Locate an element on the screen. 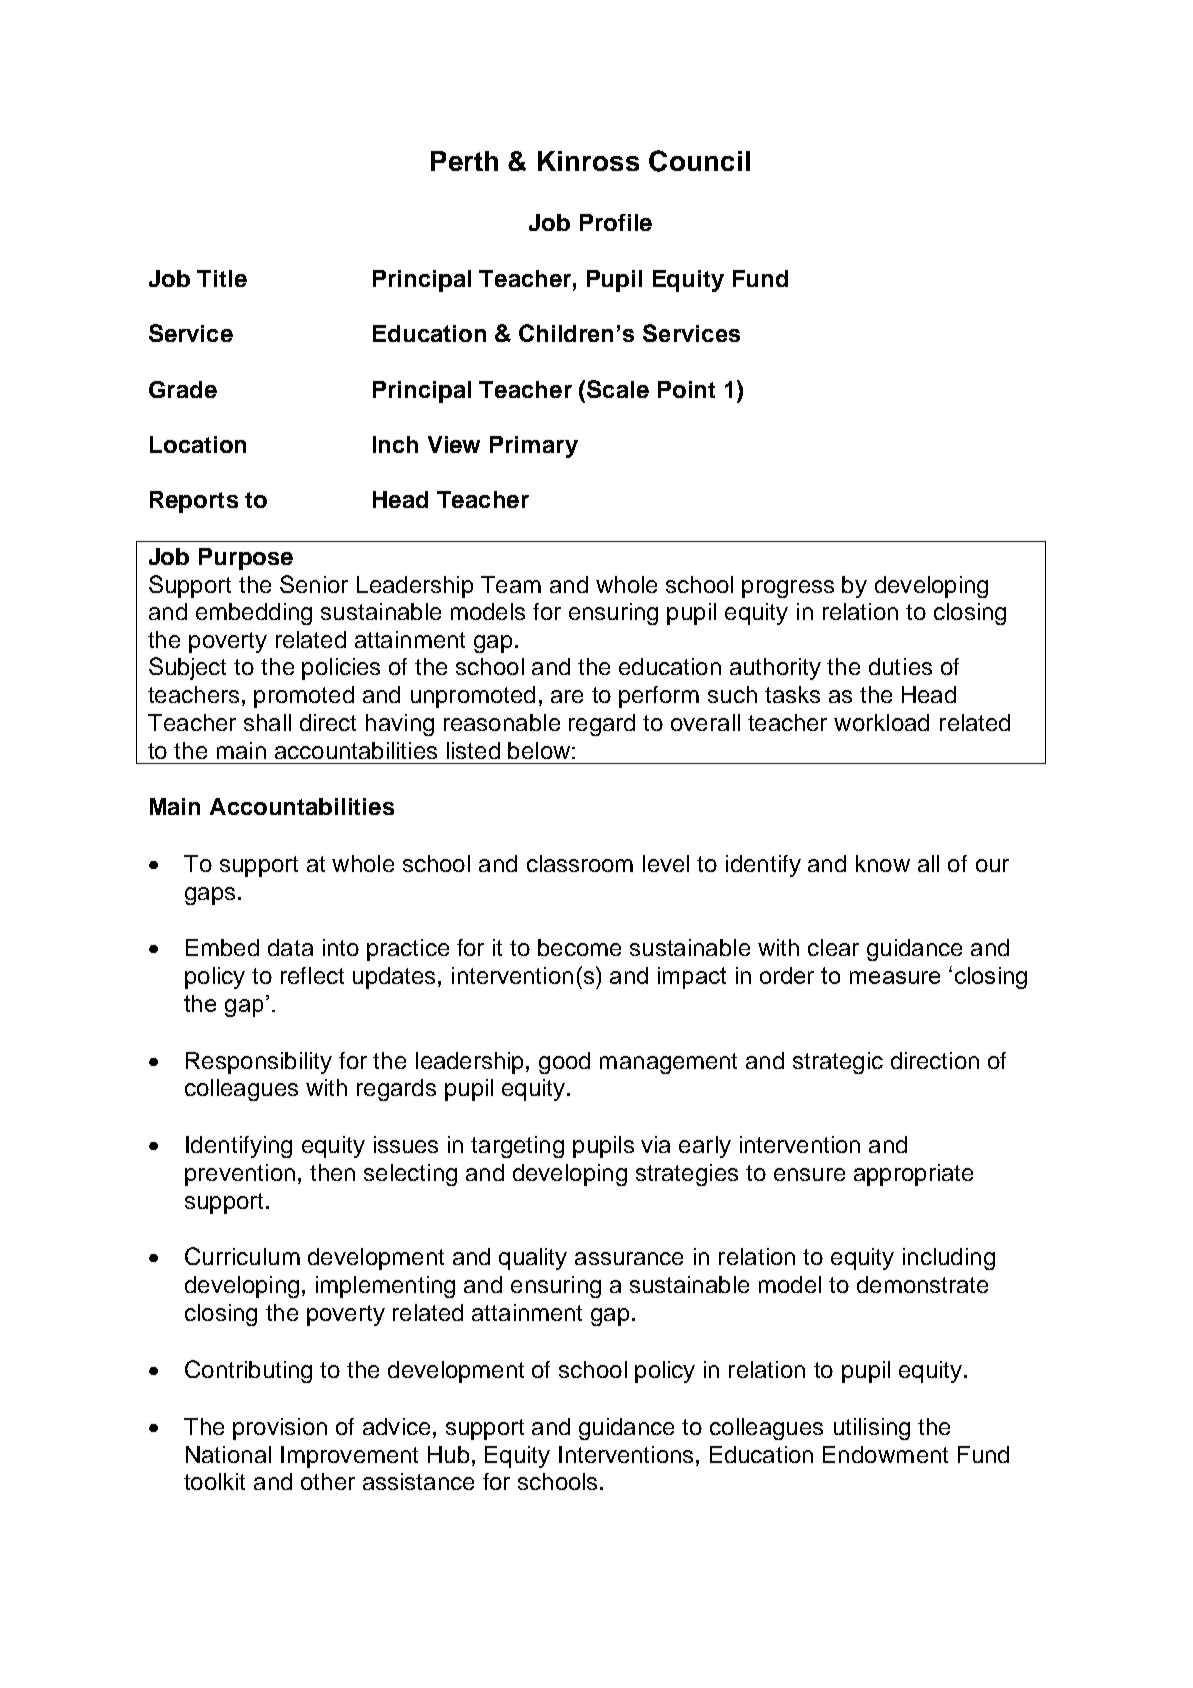  duties is located at coordinates (900, 666).
